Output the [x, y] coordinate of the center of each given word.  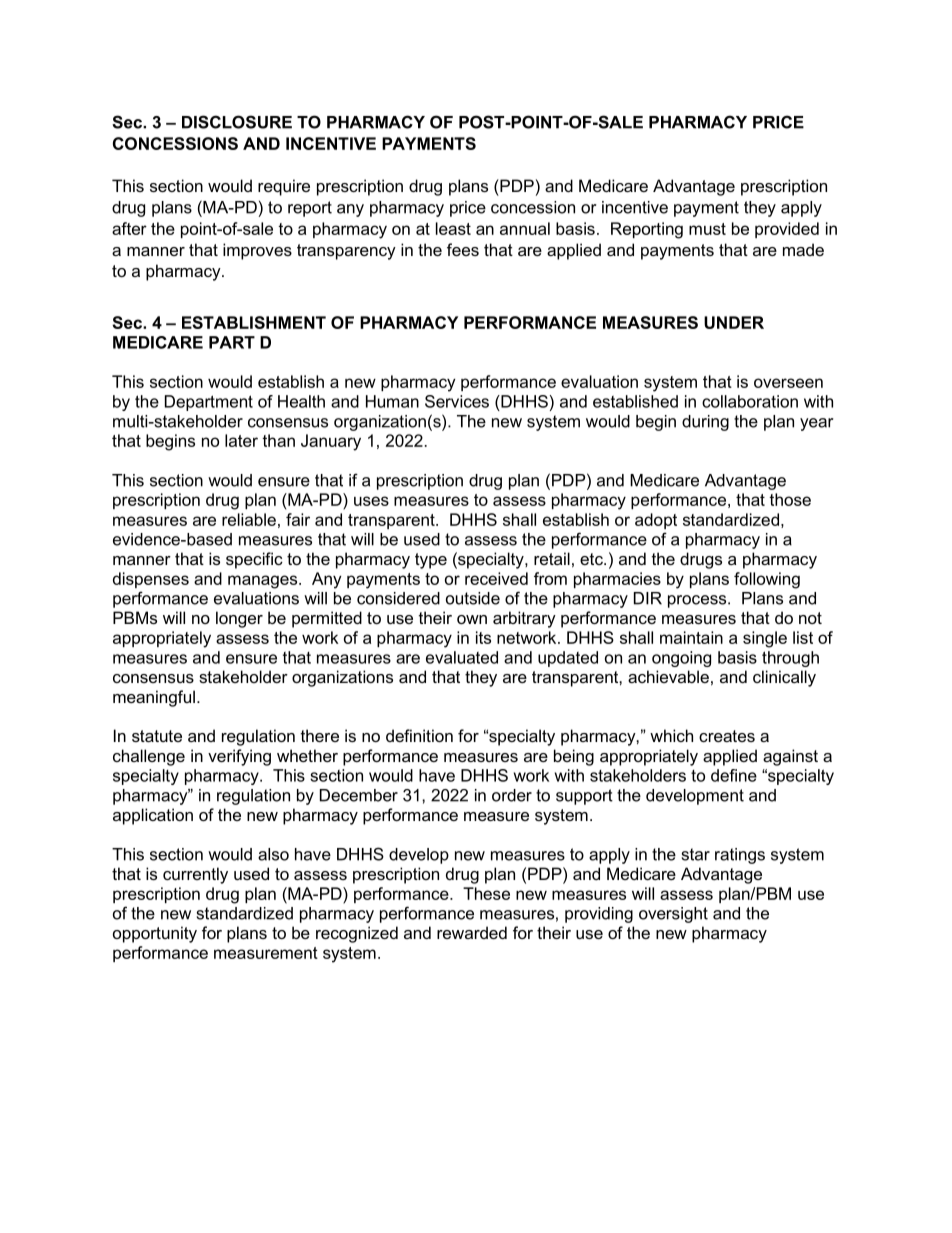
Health [301, 401]
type [431, 561]
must [707, 229]
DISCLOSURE [237, 122]
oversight [673, 915]
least [453, 228]
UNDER [734, 322]
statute [157, 736]
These [486, 893]
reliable [249, 519]
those [790, 499]
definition [419, 735]
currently [195, 875]
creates [727, 736]
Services [457, 401]
